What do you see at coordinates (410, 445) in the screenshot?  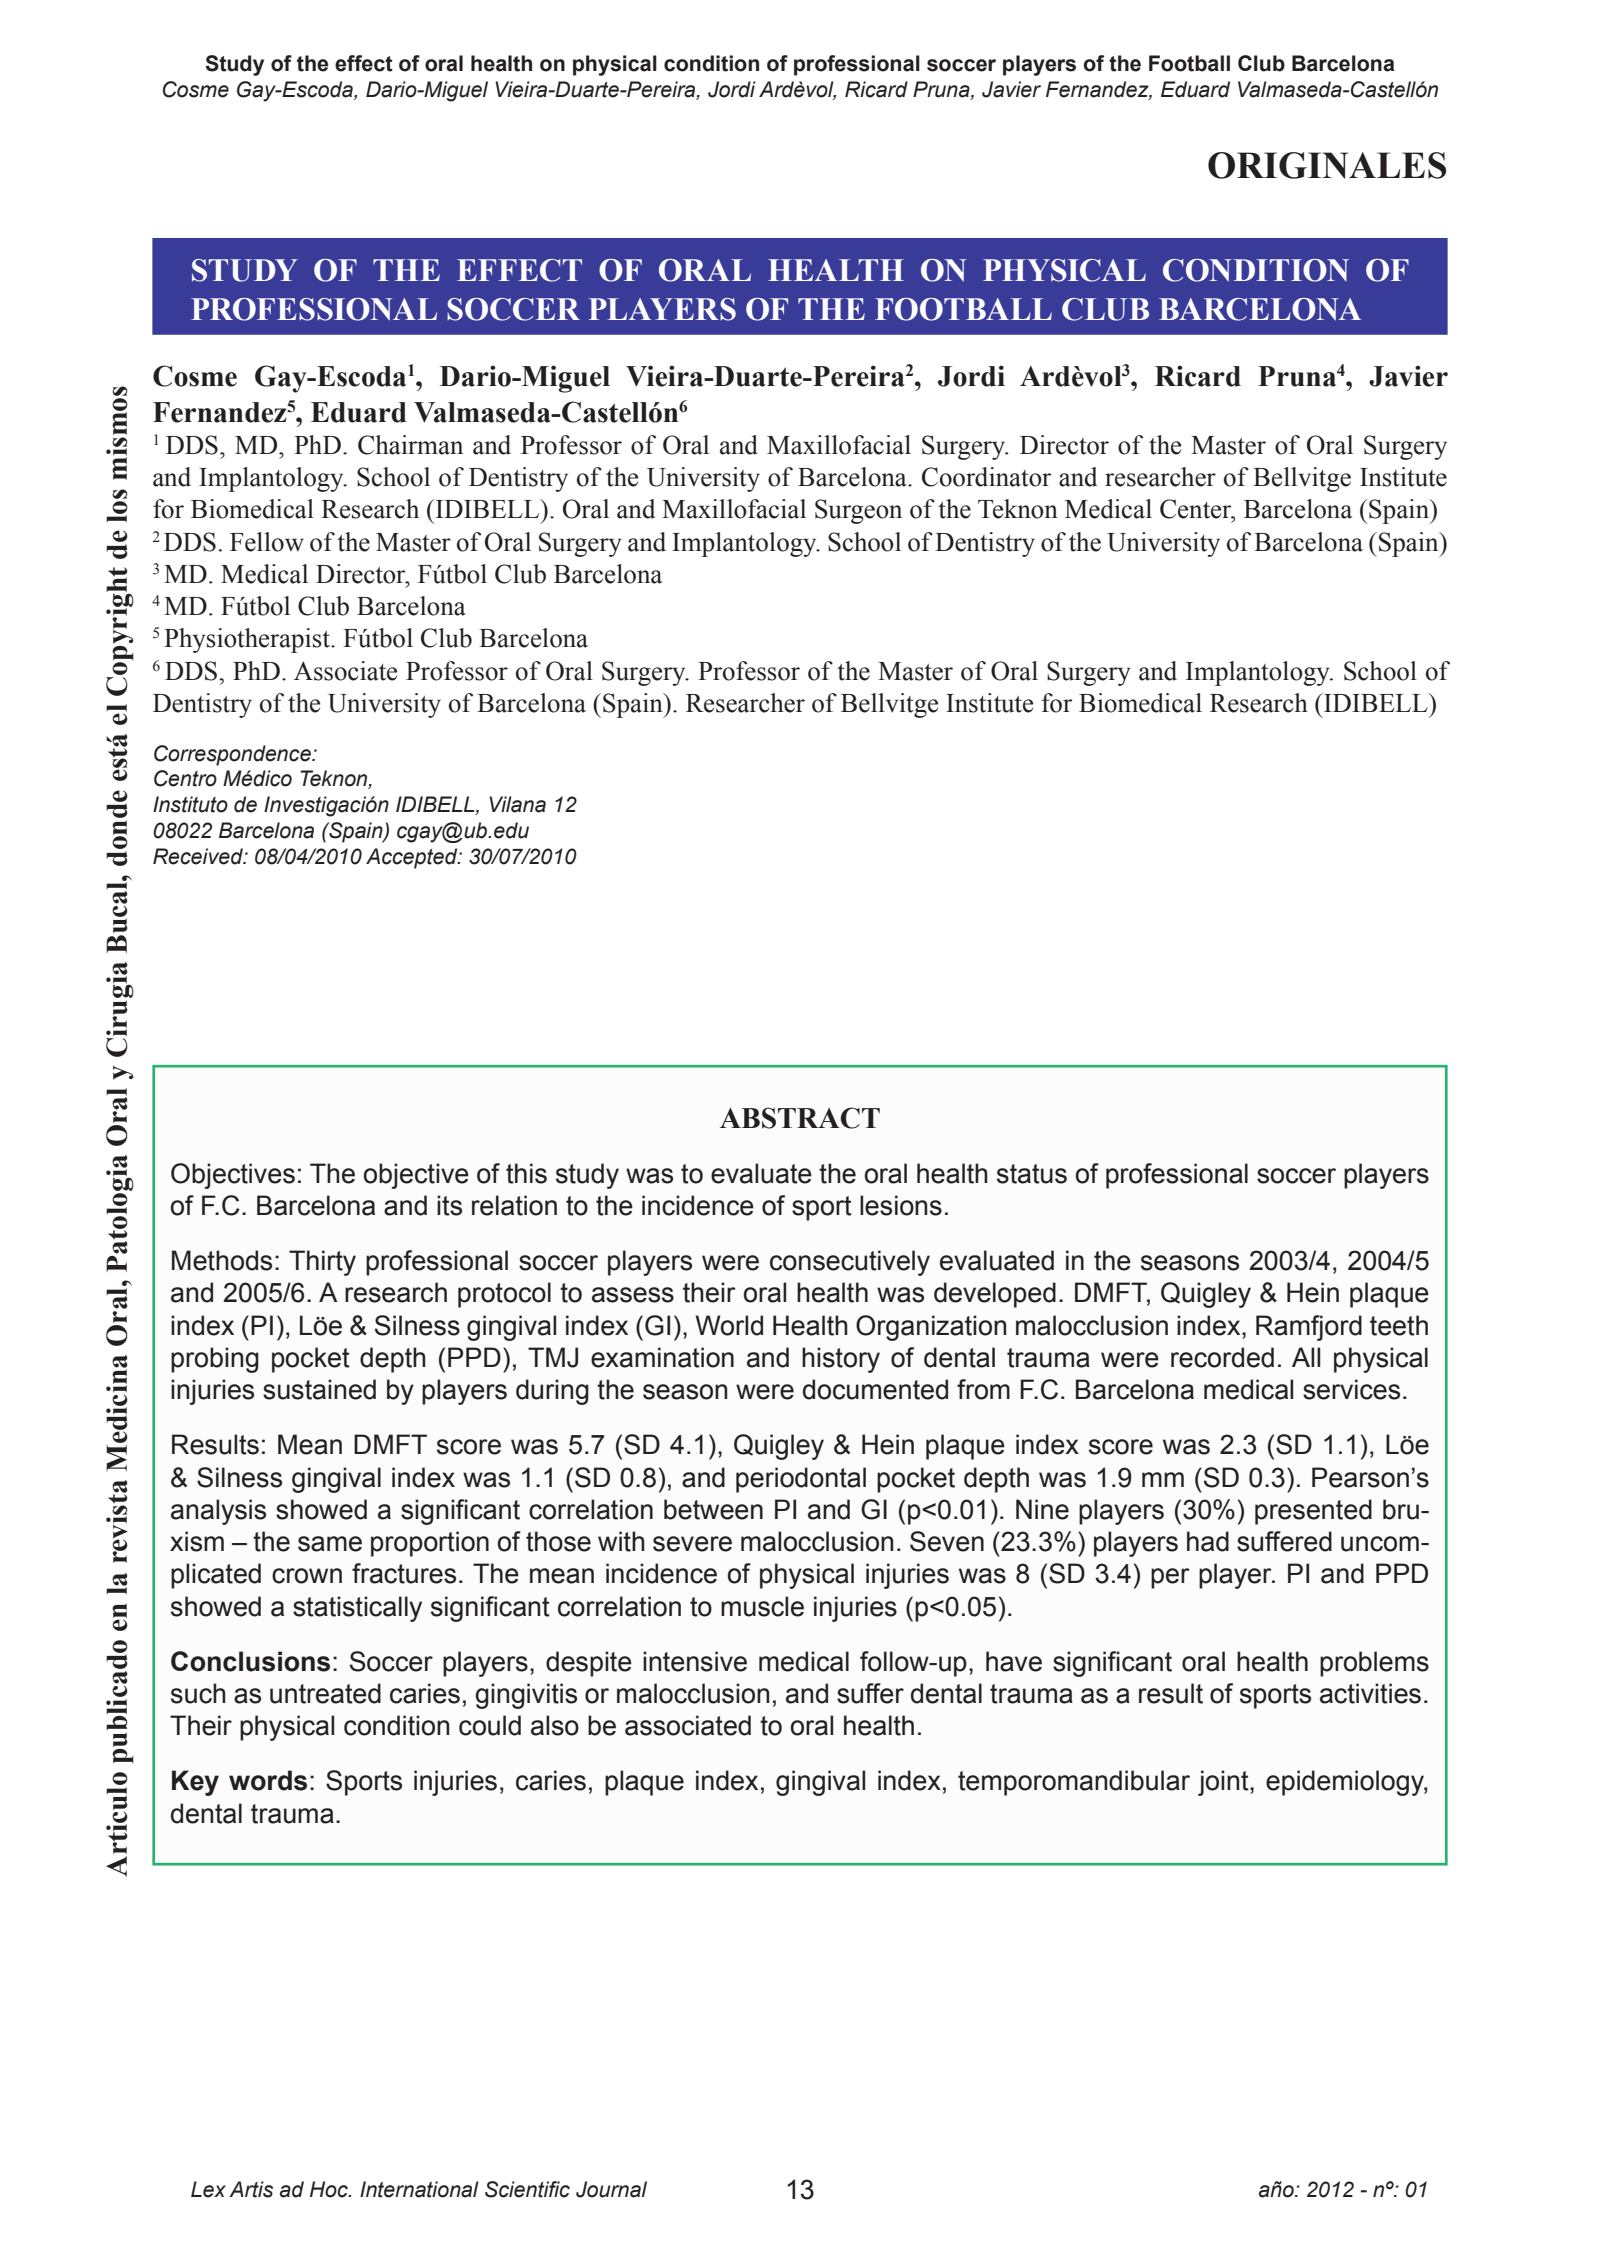 I see `Chairman` at bounding box center [410, 445].
